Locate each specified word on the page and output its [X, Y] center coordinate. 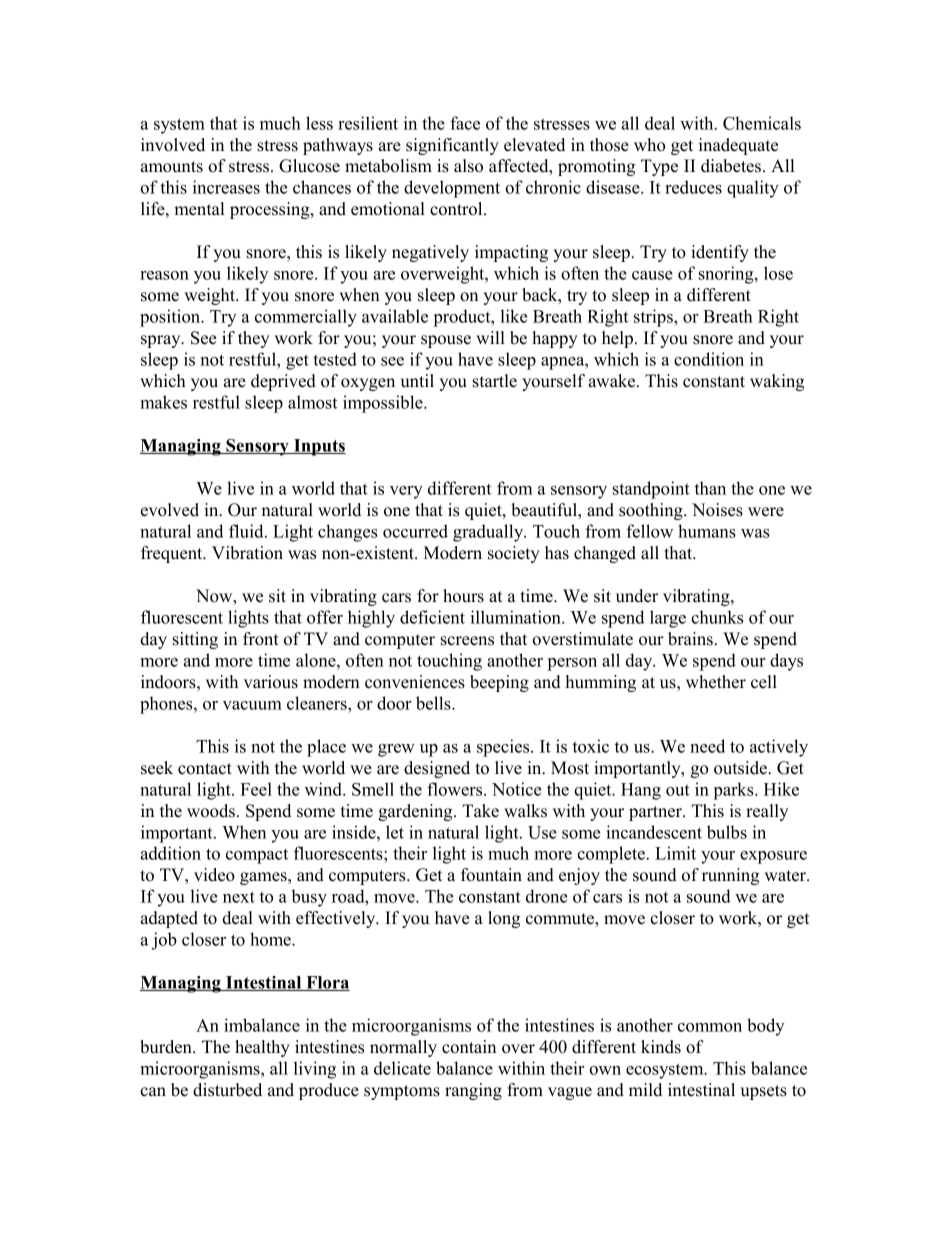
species [504, 748]
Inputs [319, 447]
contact [205, 769]
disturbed [227, 1090]
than [710, 488]
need [707, 746]
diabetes [731, 166]
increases [226, 187]
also [468, 166]
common [710, 1027]
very [406, 492]
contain [469, 1047]
